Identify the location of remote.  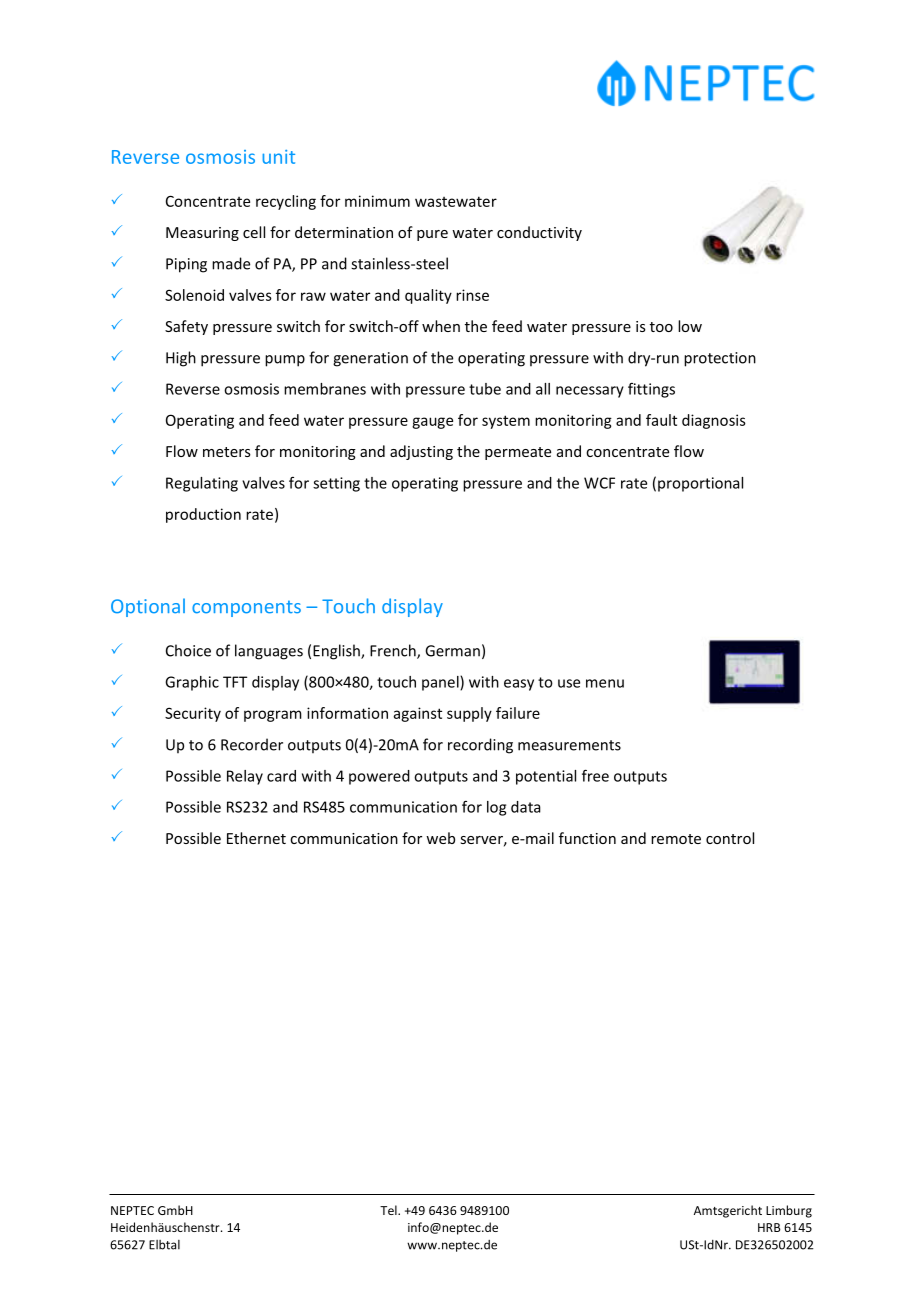
(676, 839).
